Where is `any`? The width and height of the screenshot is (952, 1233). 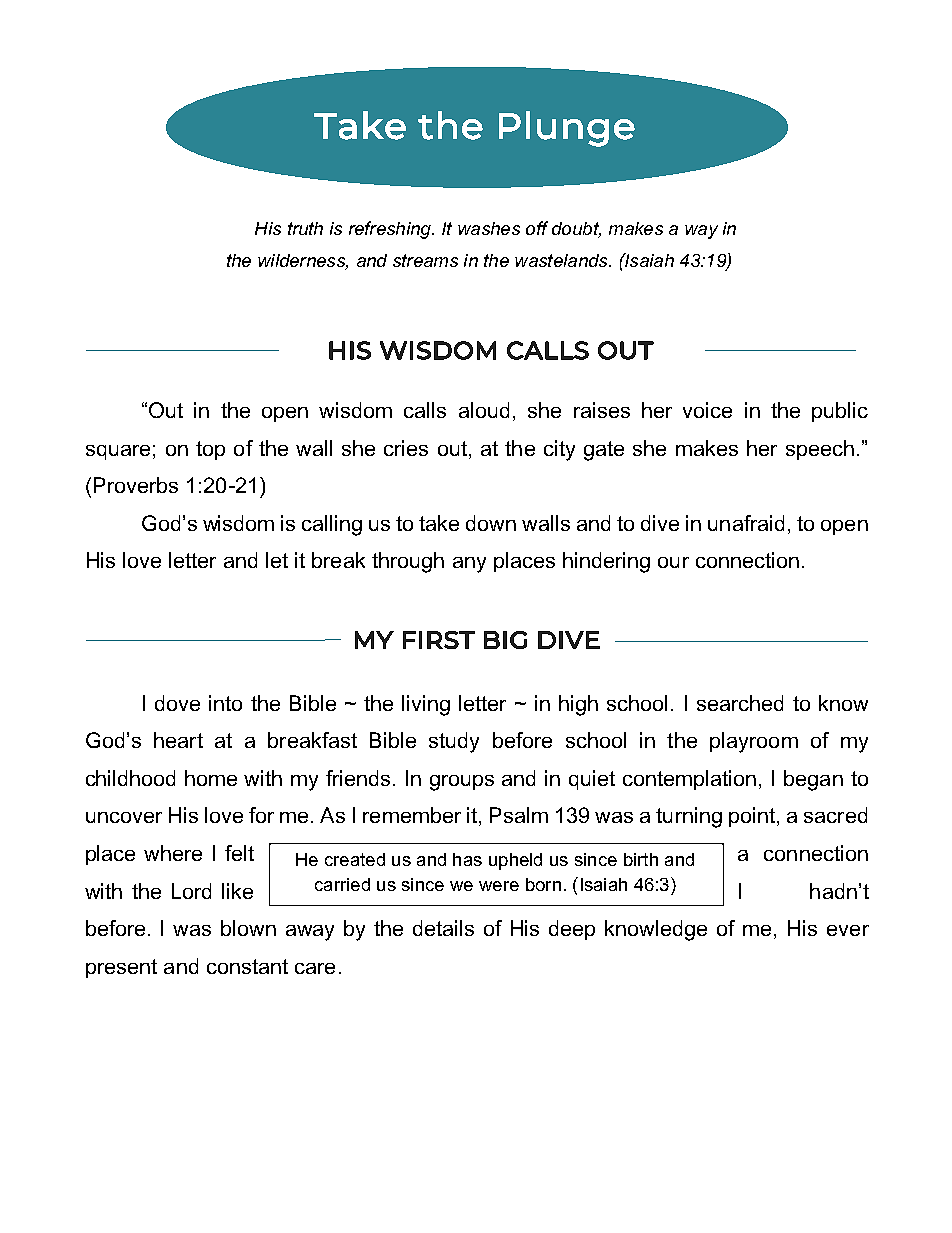
any is located at coordinates (469, 565).
